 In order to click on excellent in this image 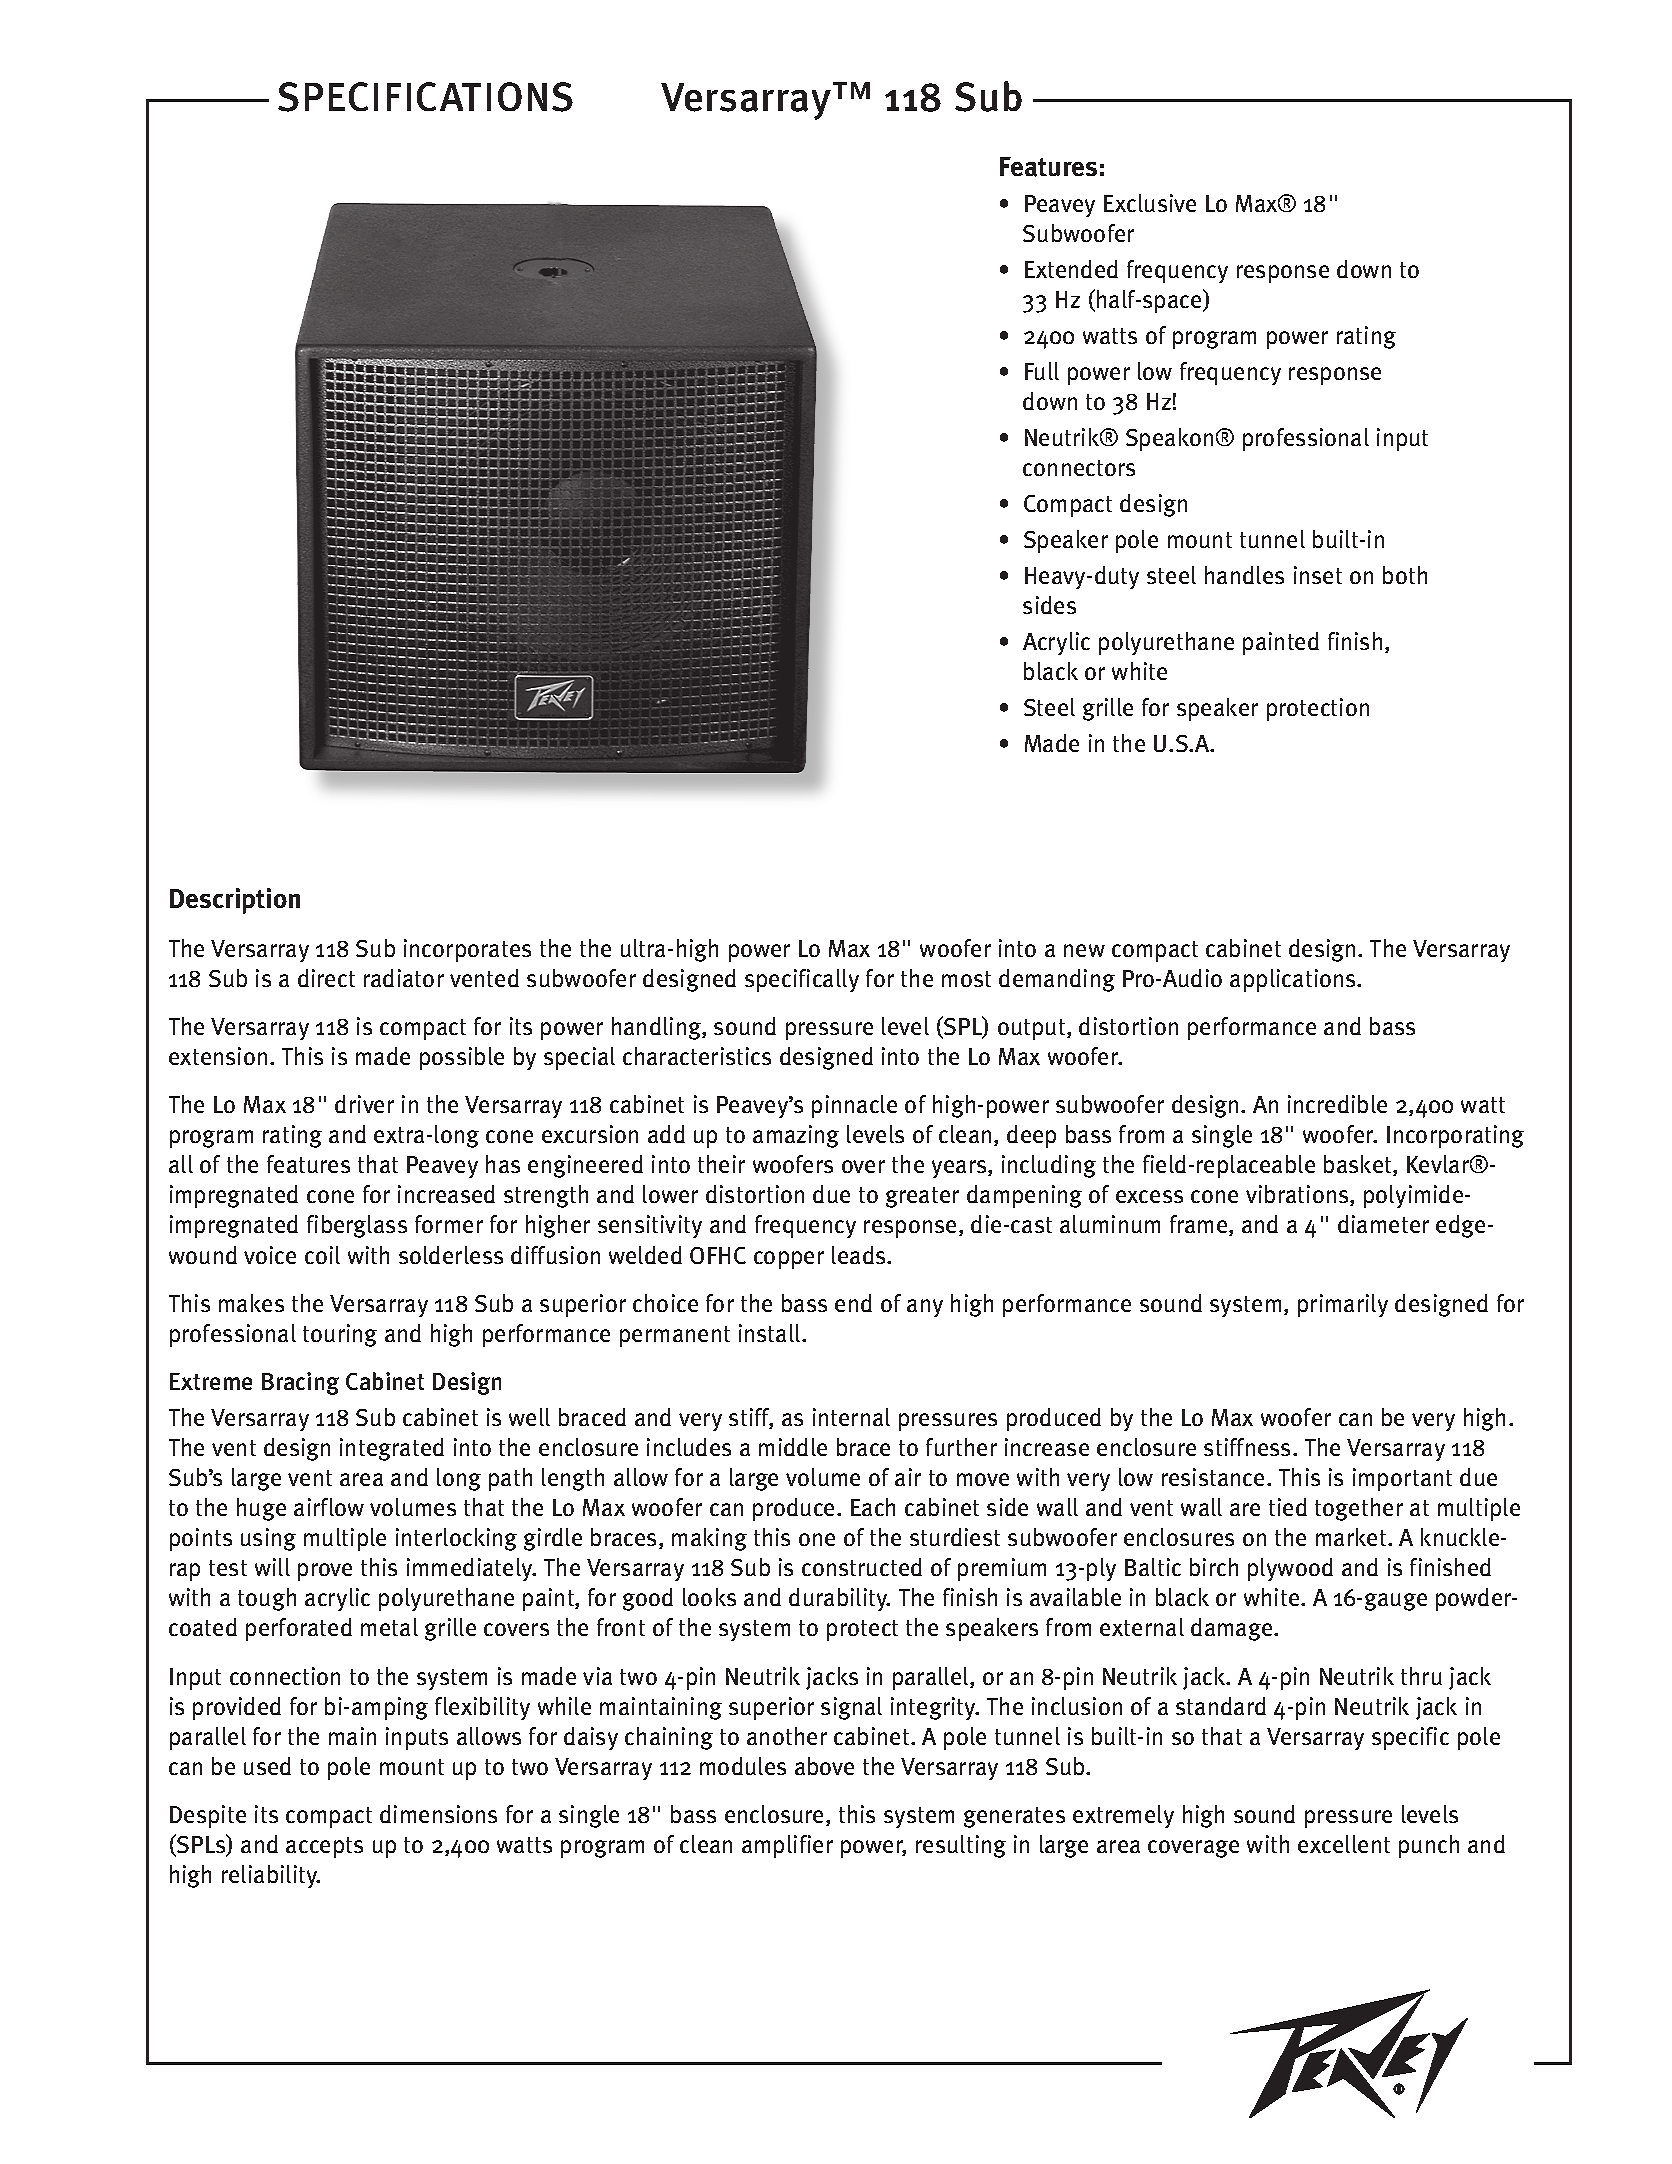, I will do `click(1344, 1844)`.
